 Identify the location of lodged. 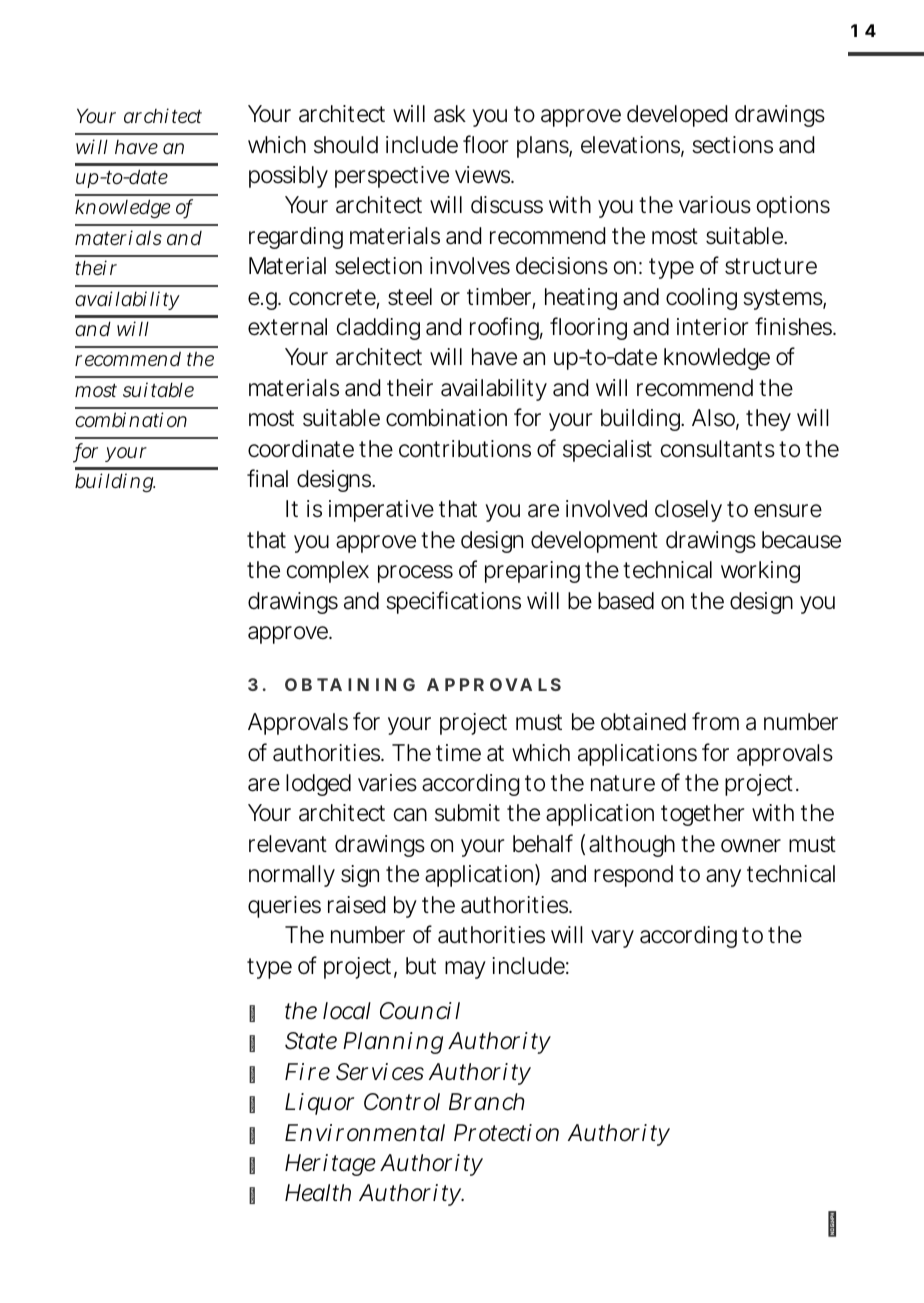
(318, 785).
